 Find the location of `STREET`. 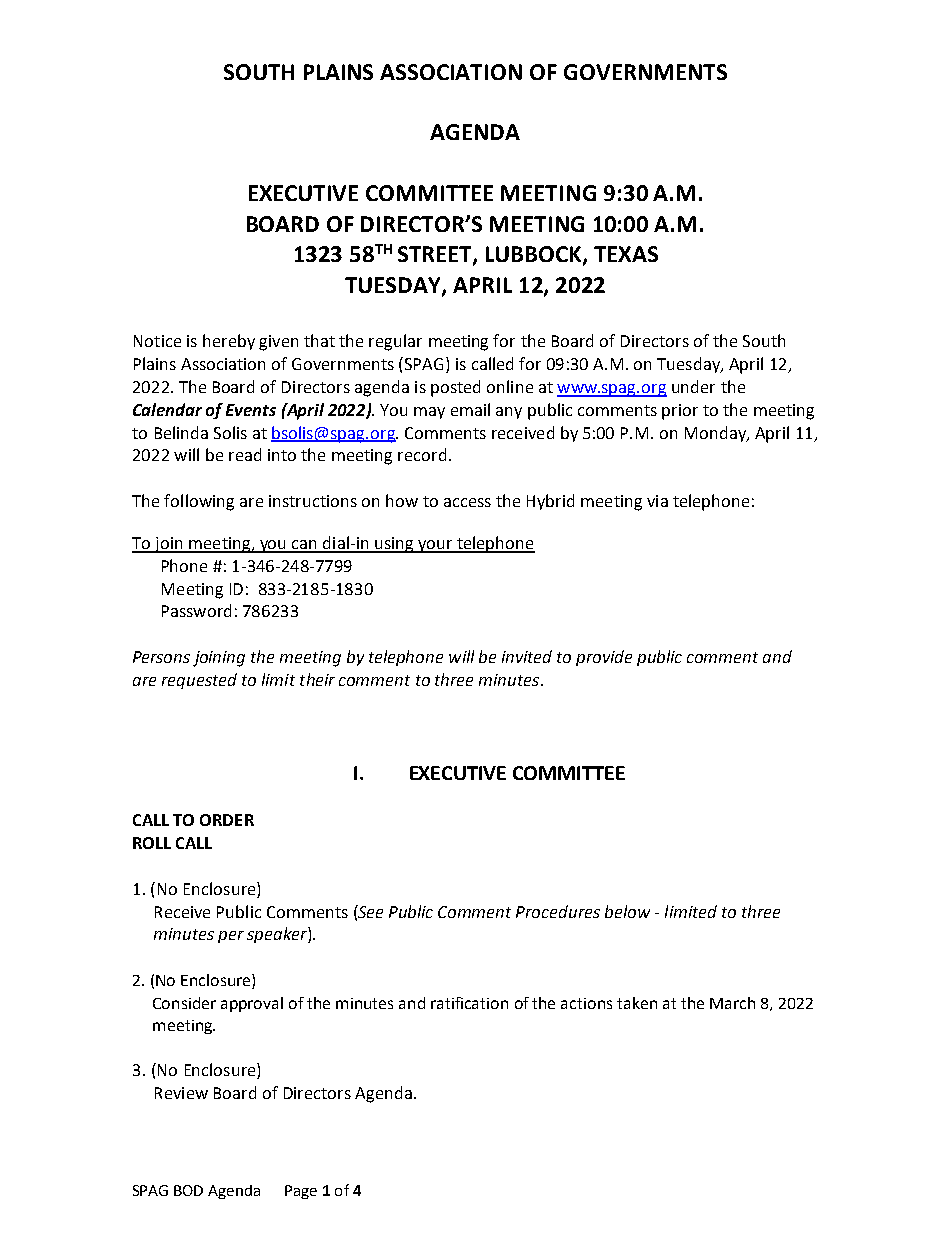

STREET is located at coordinates (436, 255).
